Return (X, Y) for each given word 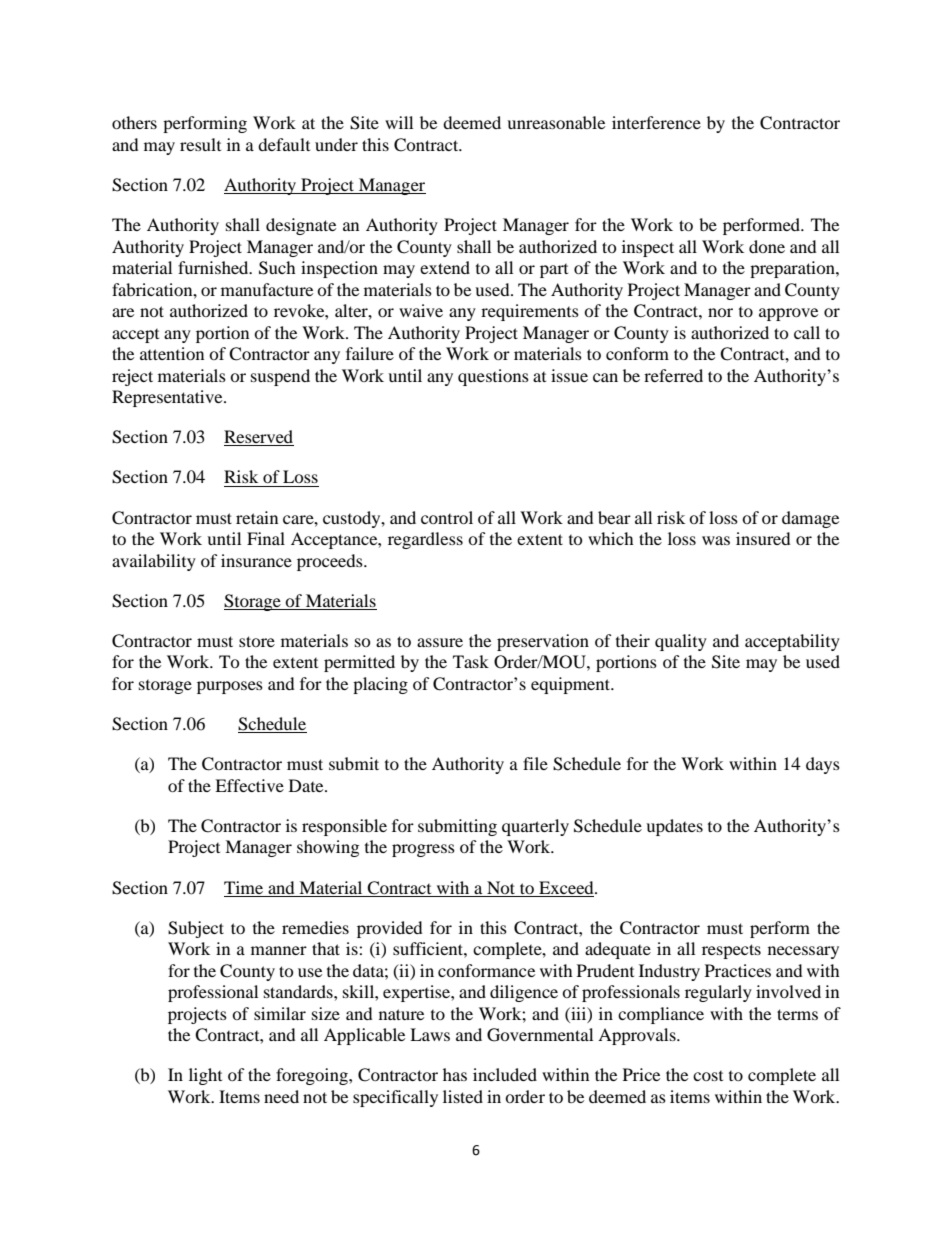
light (205, 1076)
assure (440, 642)
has (455, 1074)
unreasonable (556, 122)
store (257, 641)
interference (656, 122)
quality (681, 642)
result (200, 144)
